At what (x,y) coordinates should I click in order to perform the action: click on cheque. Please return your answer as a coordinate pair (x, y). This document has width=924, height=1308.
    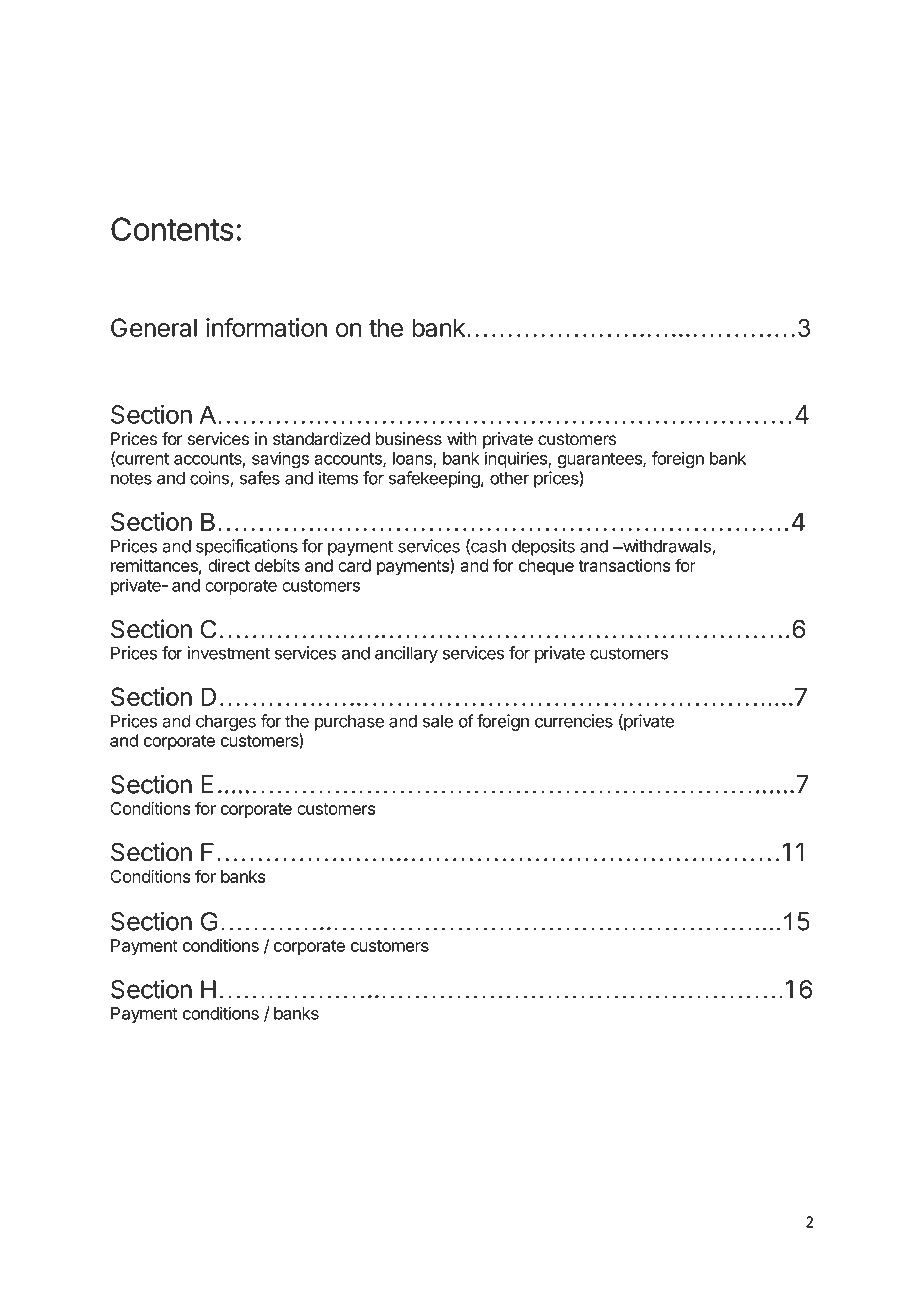
    Looking at the image, I should click on (546, 567).
